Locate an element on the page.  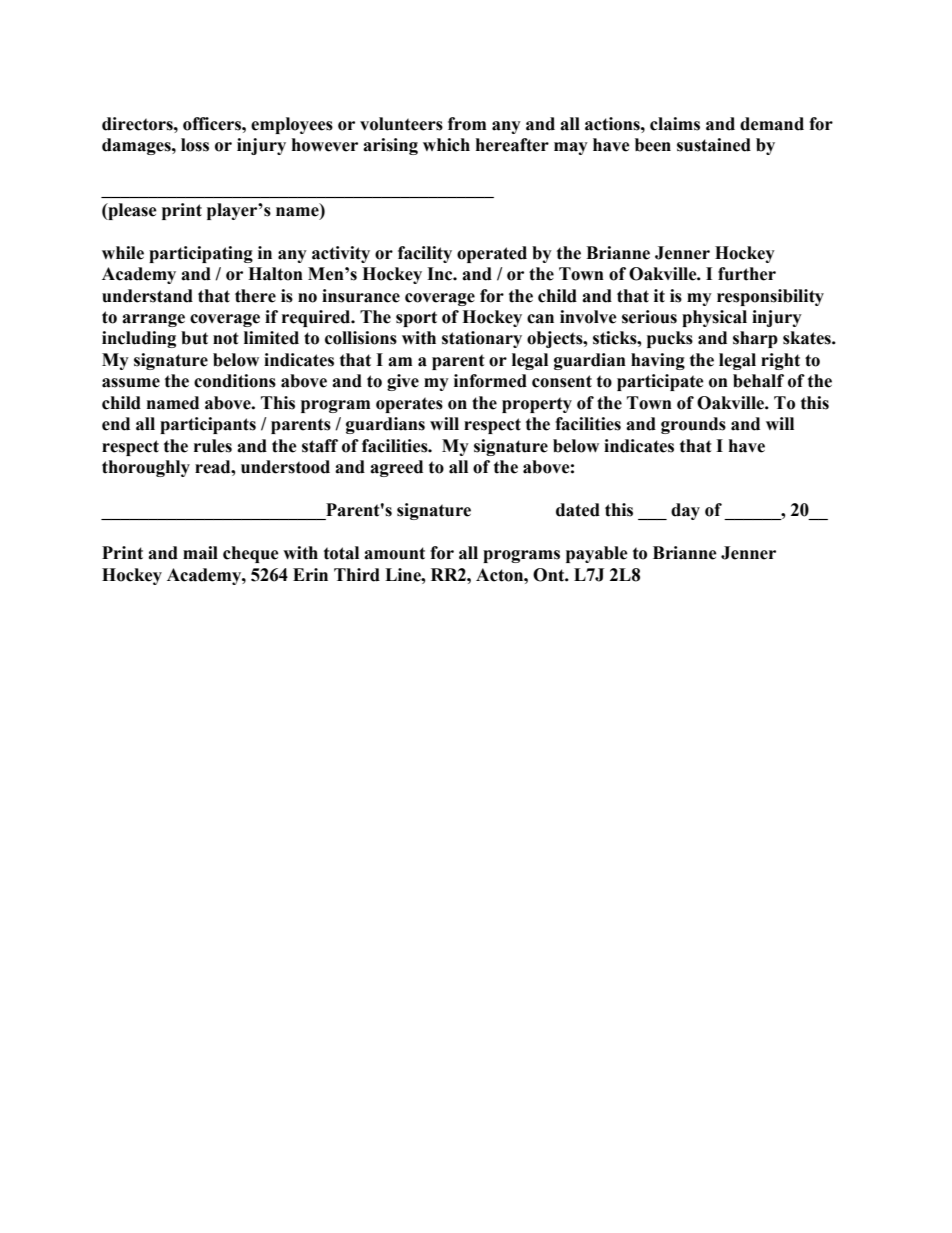
mail is located at coordinates (200, 553).
